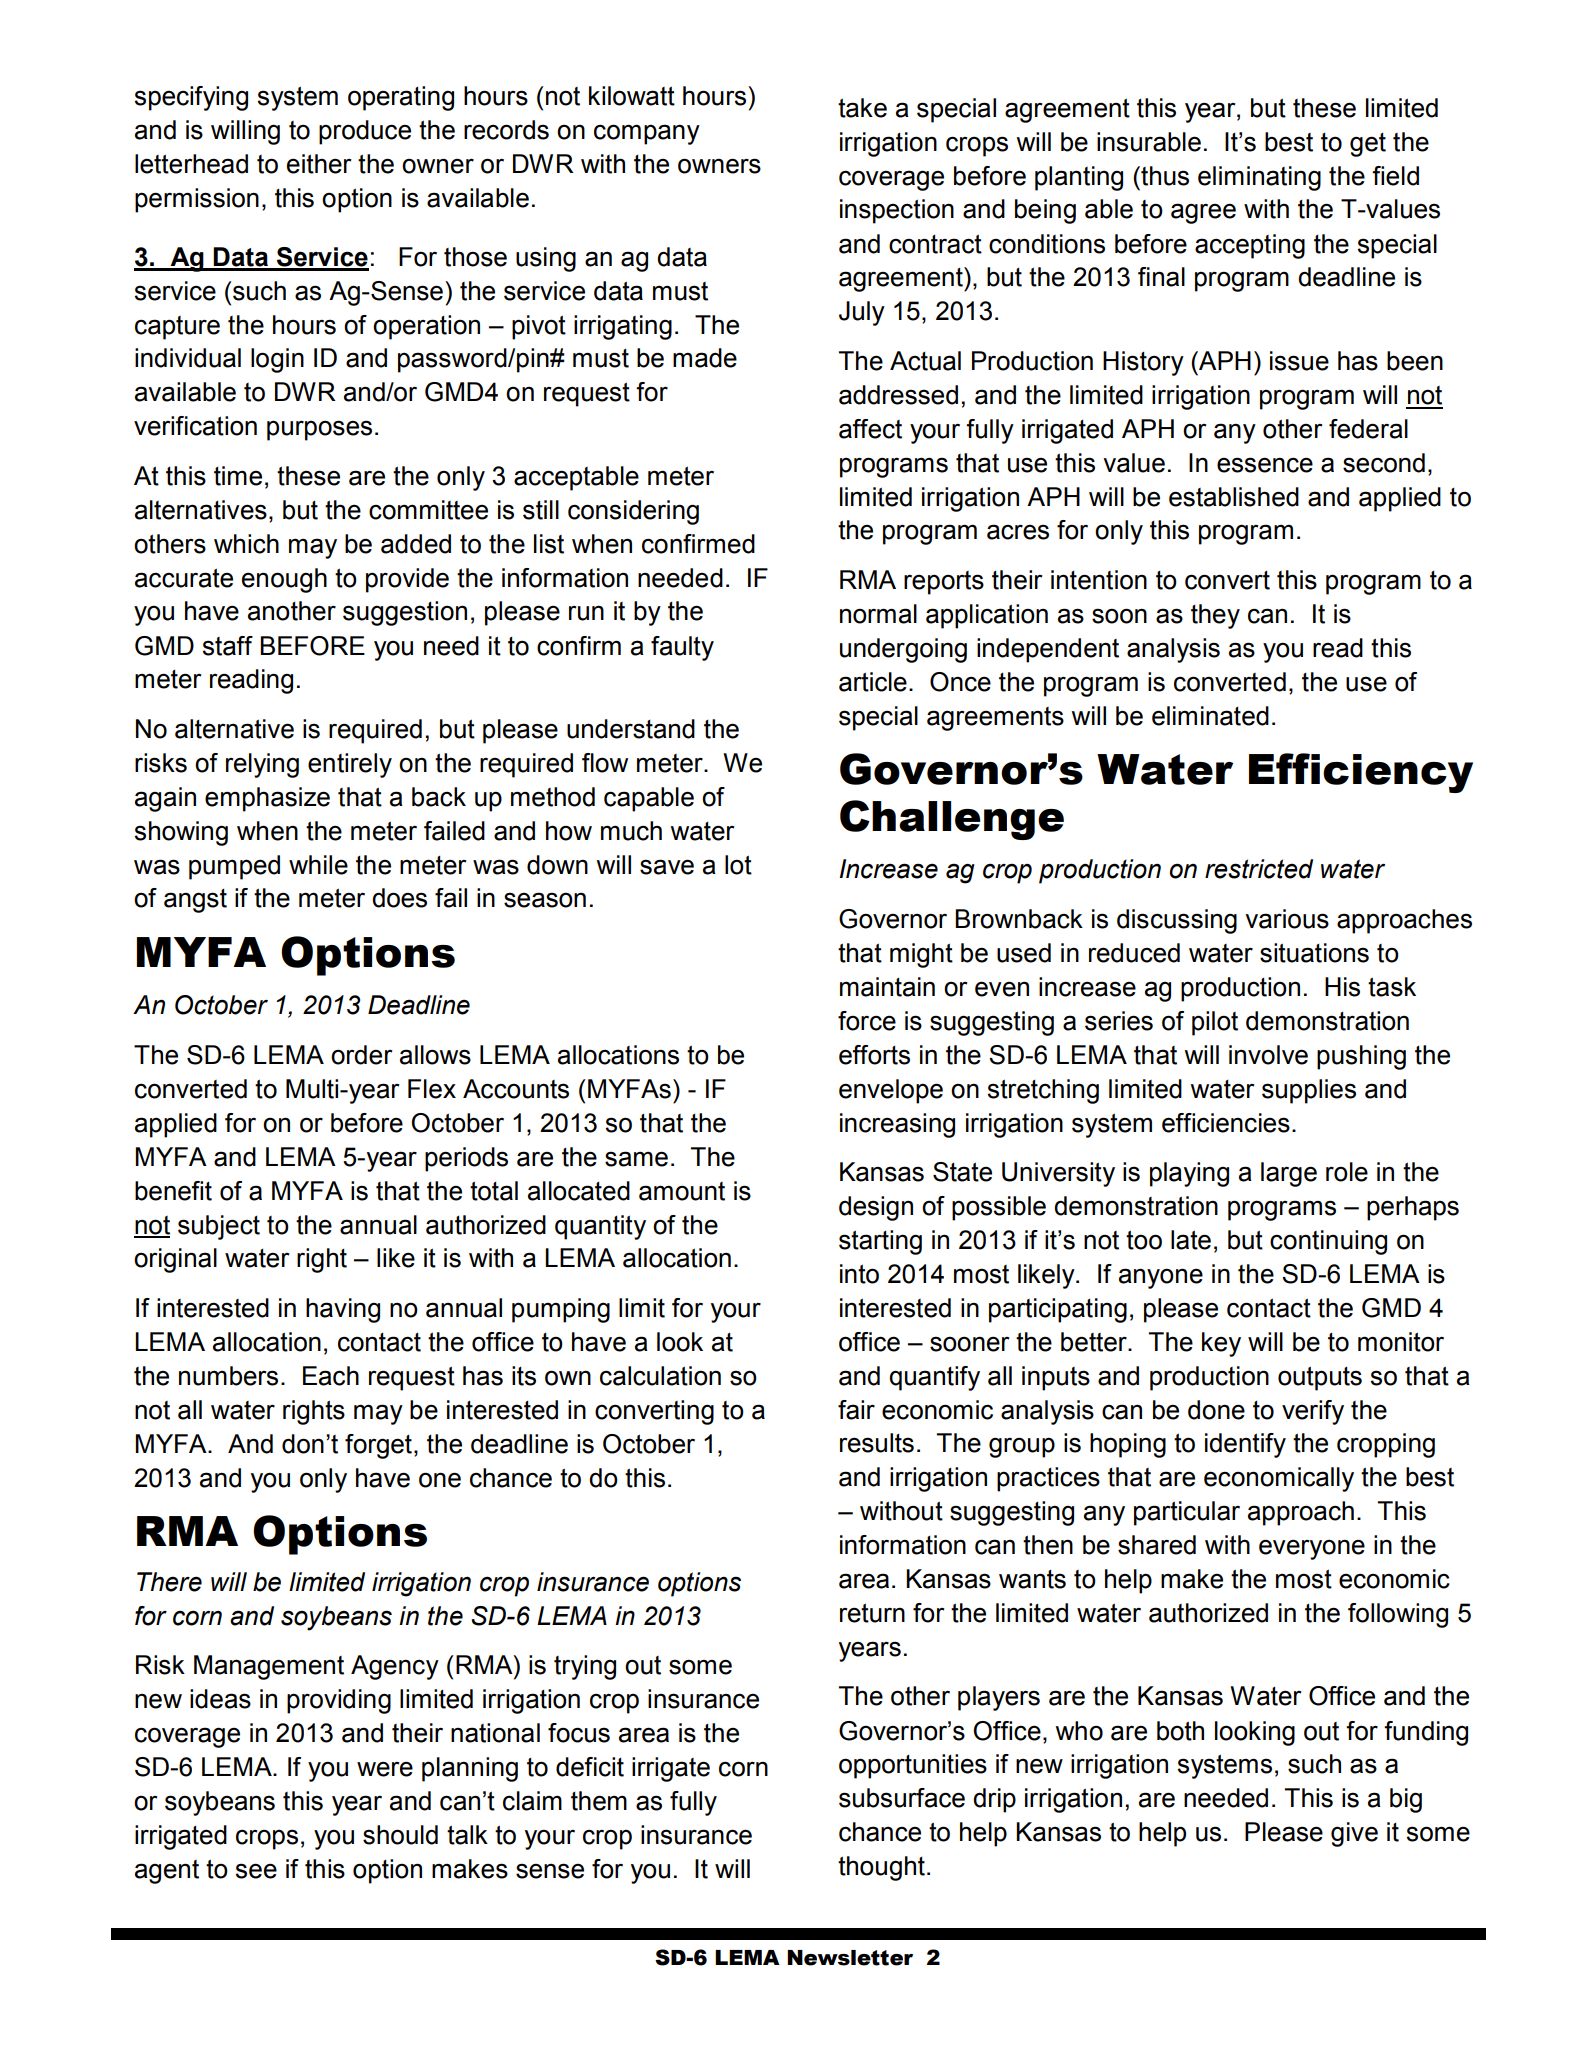  I want to click on see, so click(256, 1871).
